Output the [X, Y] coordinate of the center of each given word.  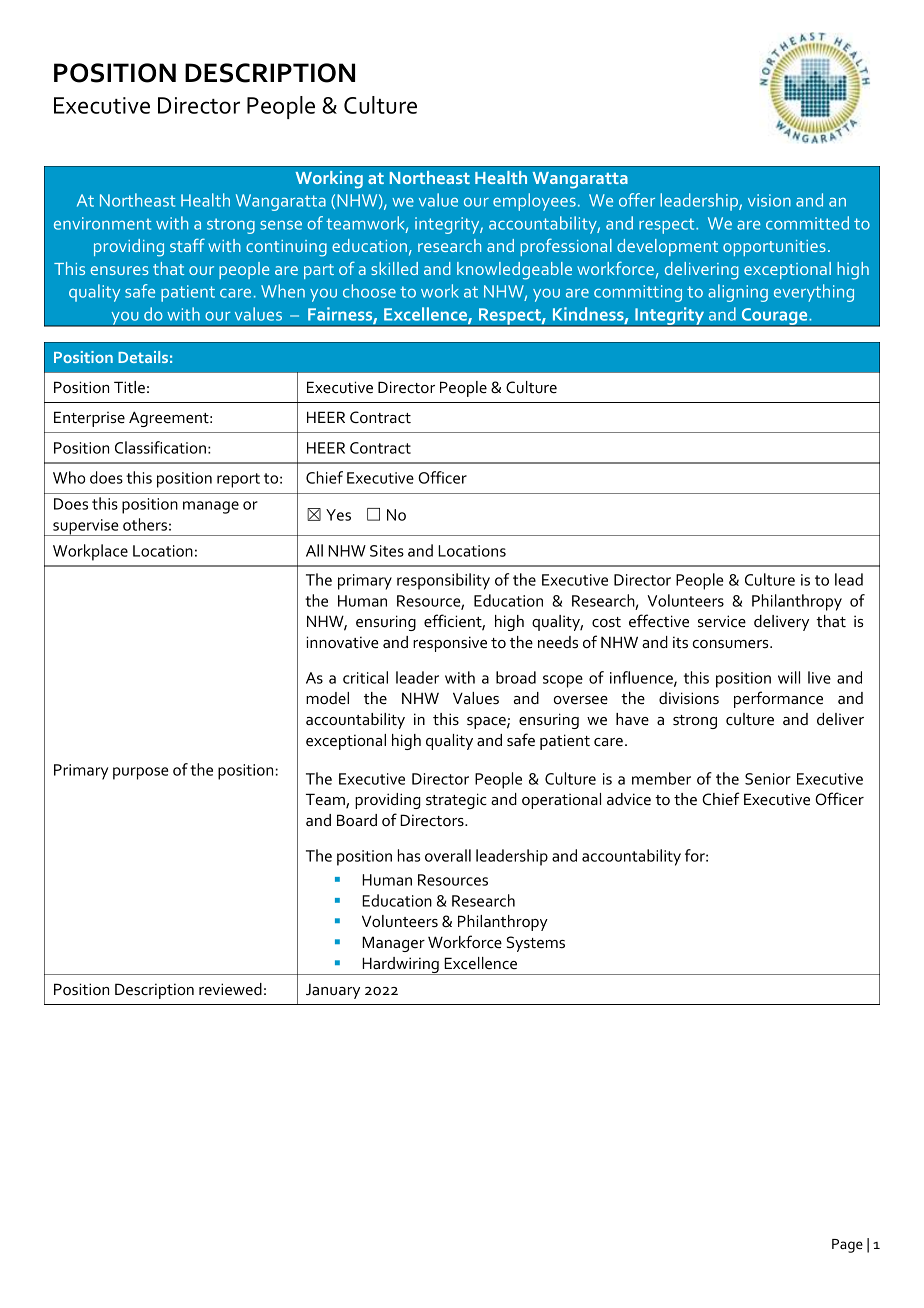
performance [778, 699]
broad [516, 677]
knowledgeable [514, 271]
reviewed [230, 989]
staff [187, 245]
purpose [140, 773]
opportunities [774, 248]
